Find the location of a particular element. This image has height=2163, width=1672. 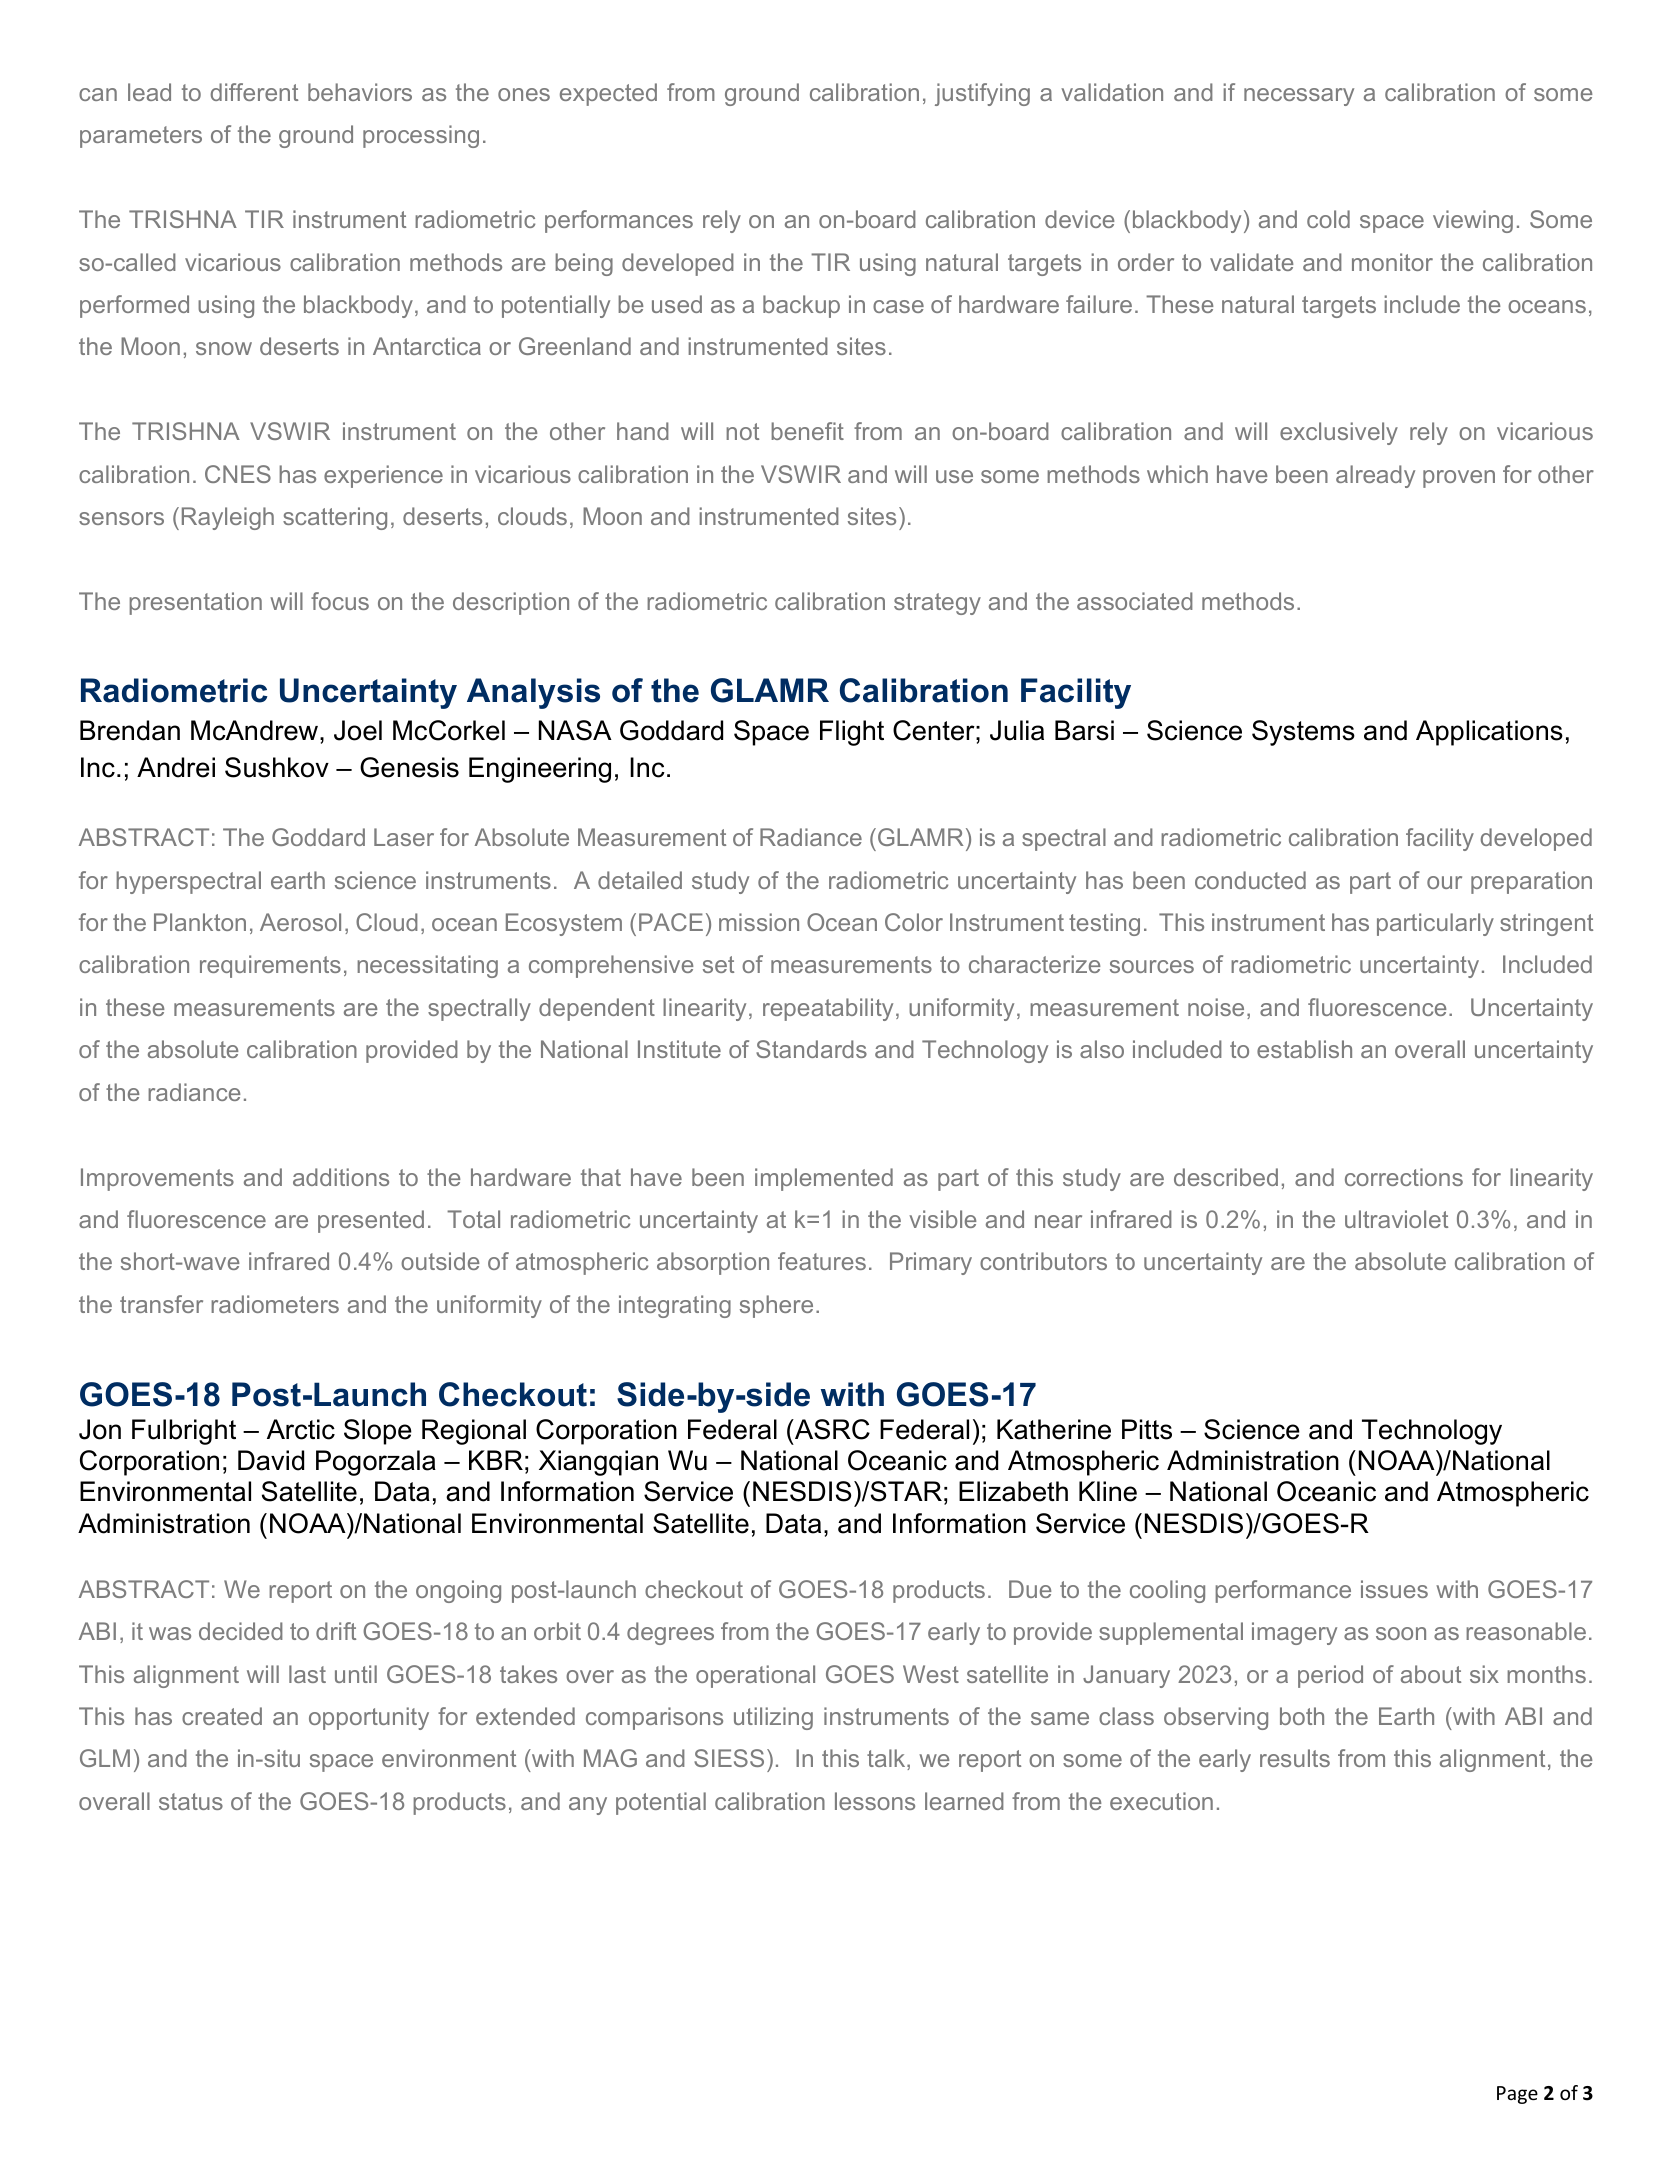

justifying is located at coordinates (982, 94).
